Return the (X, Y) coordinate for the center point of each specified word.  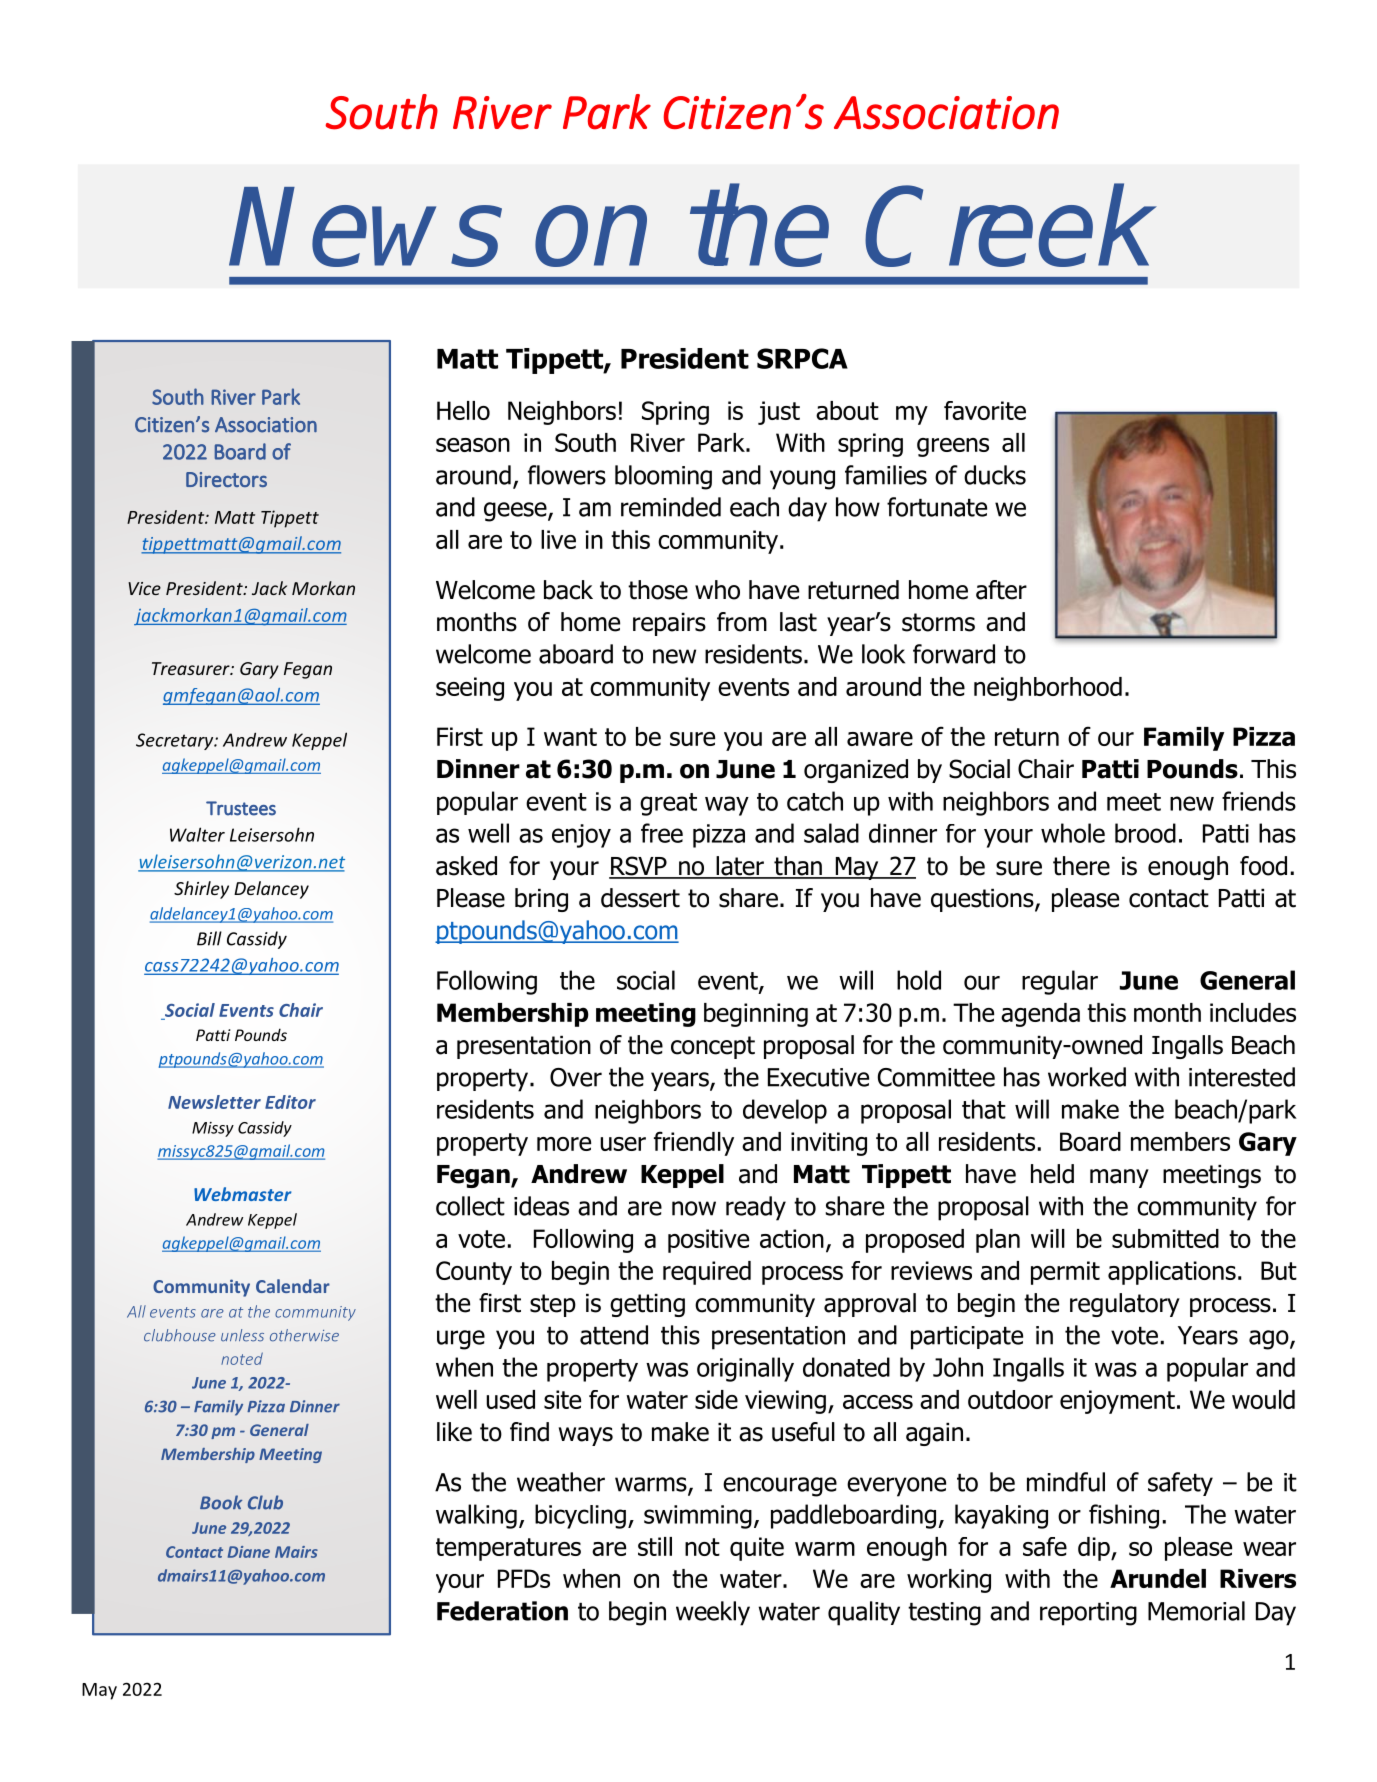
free (662, 833)
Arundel (1158, 1578)
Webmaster (243, 1194)
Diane (249, 1552)
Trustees (241, 808)
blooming (663, 477)
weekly (713, 1613)
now (694, 1208)
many (1119, 1178)
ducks (995, 475)
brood (1145, 833)
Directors (226, 479)
